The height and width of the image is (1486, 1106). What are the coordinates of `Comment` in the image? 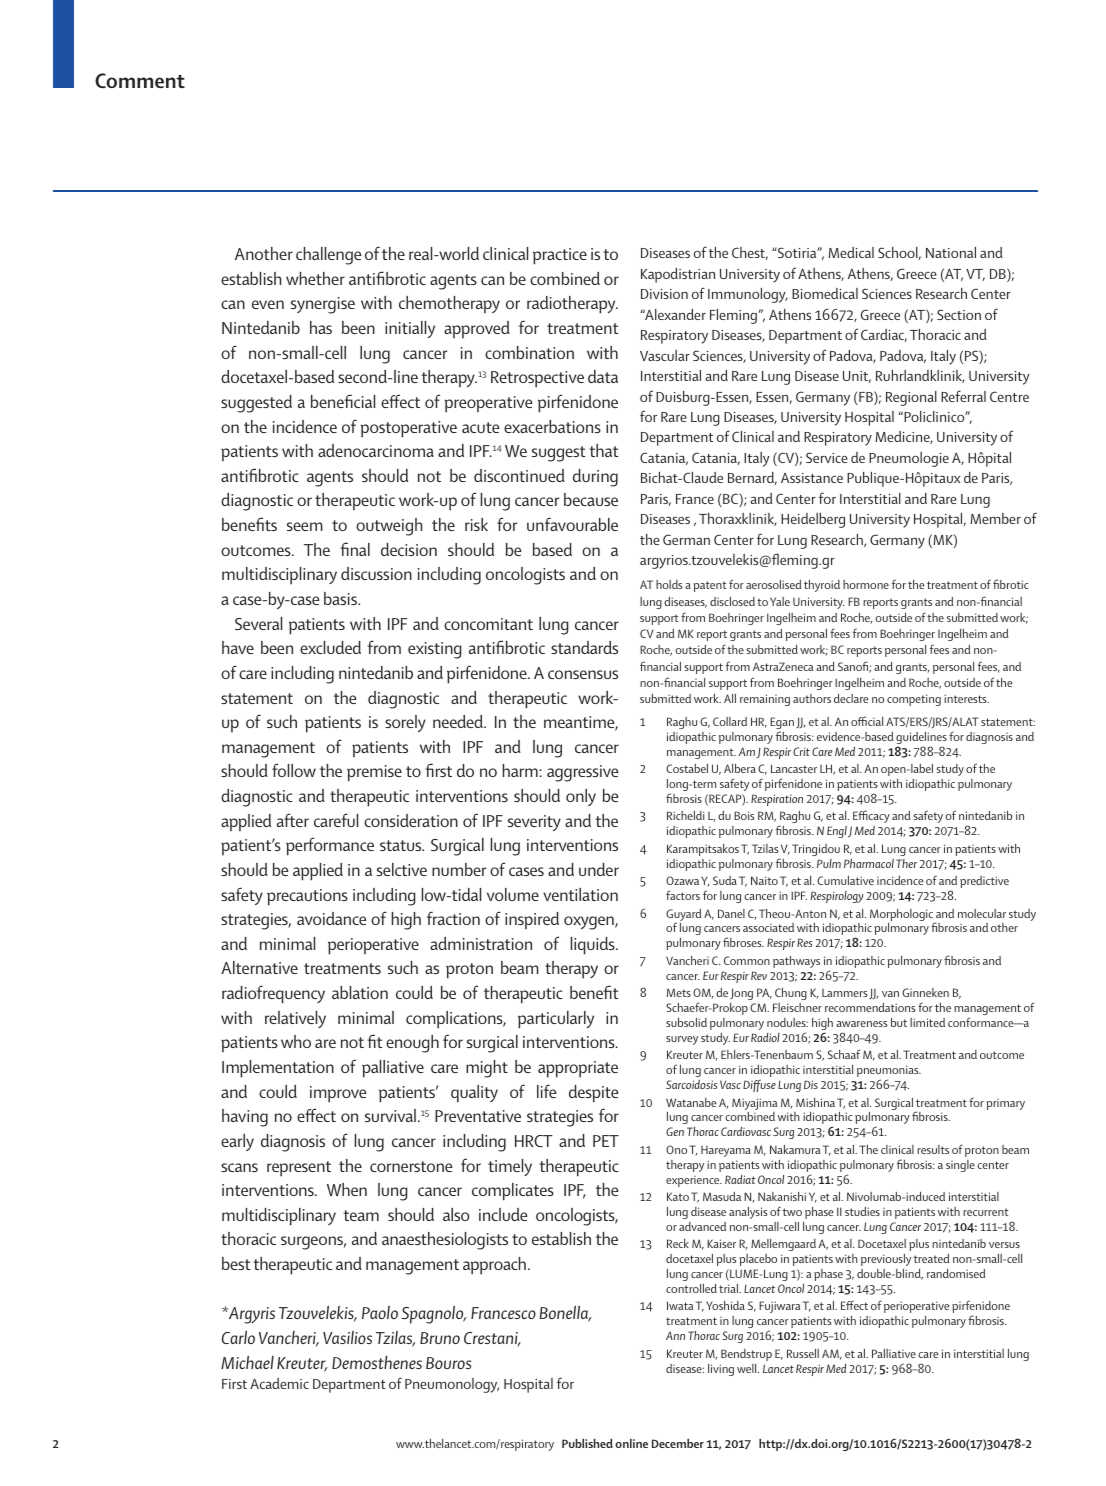 It's located at (140, 80).
